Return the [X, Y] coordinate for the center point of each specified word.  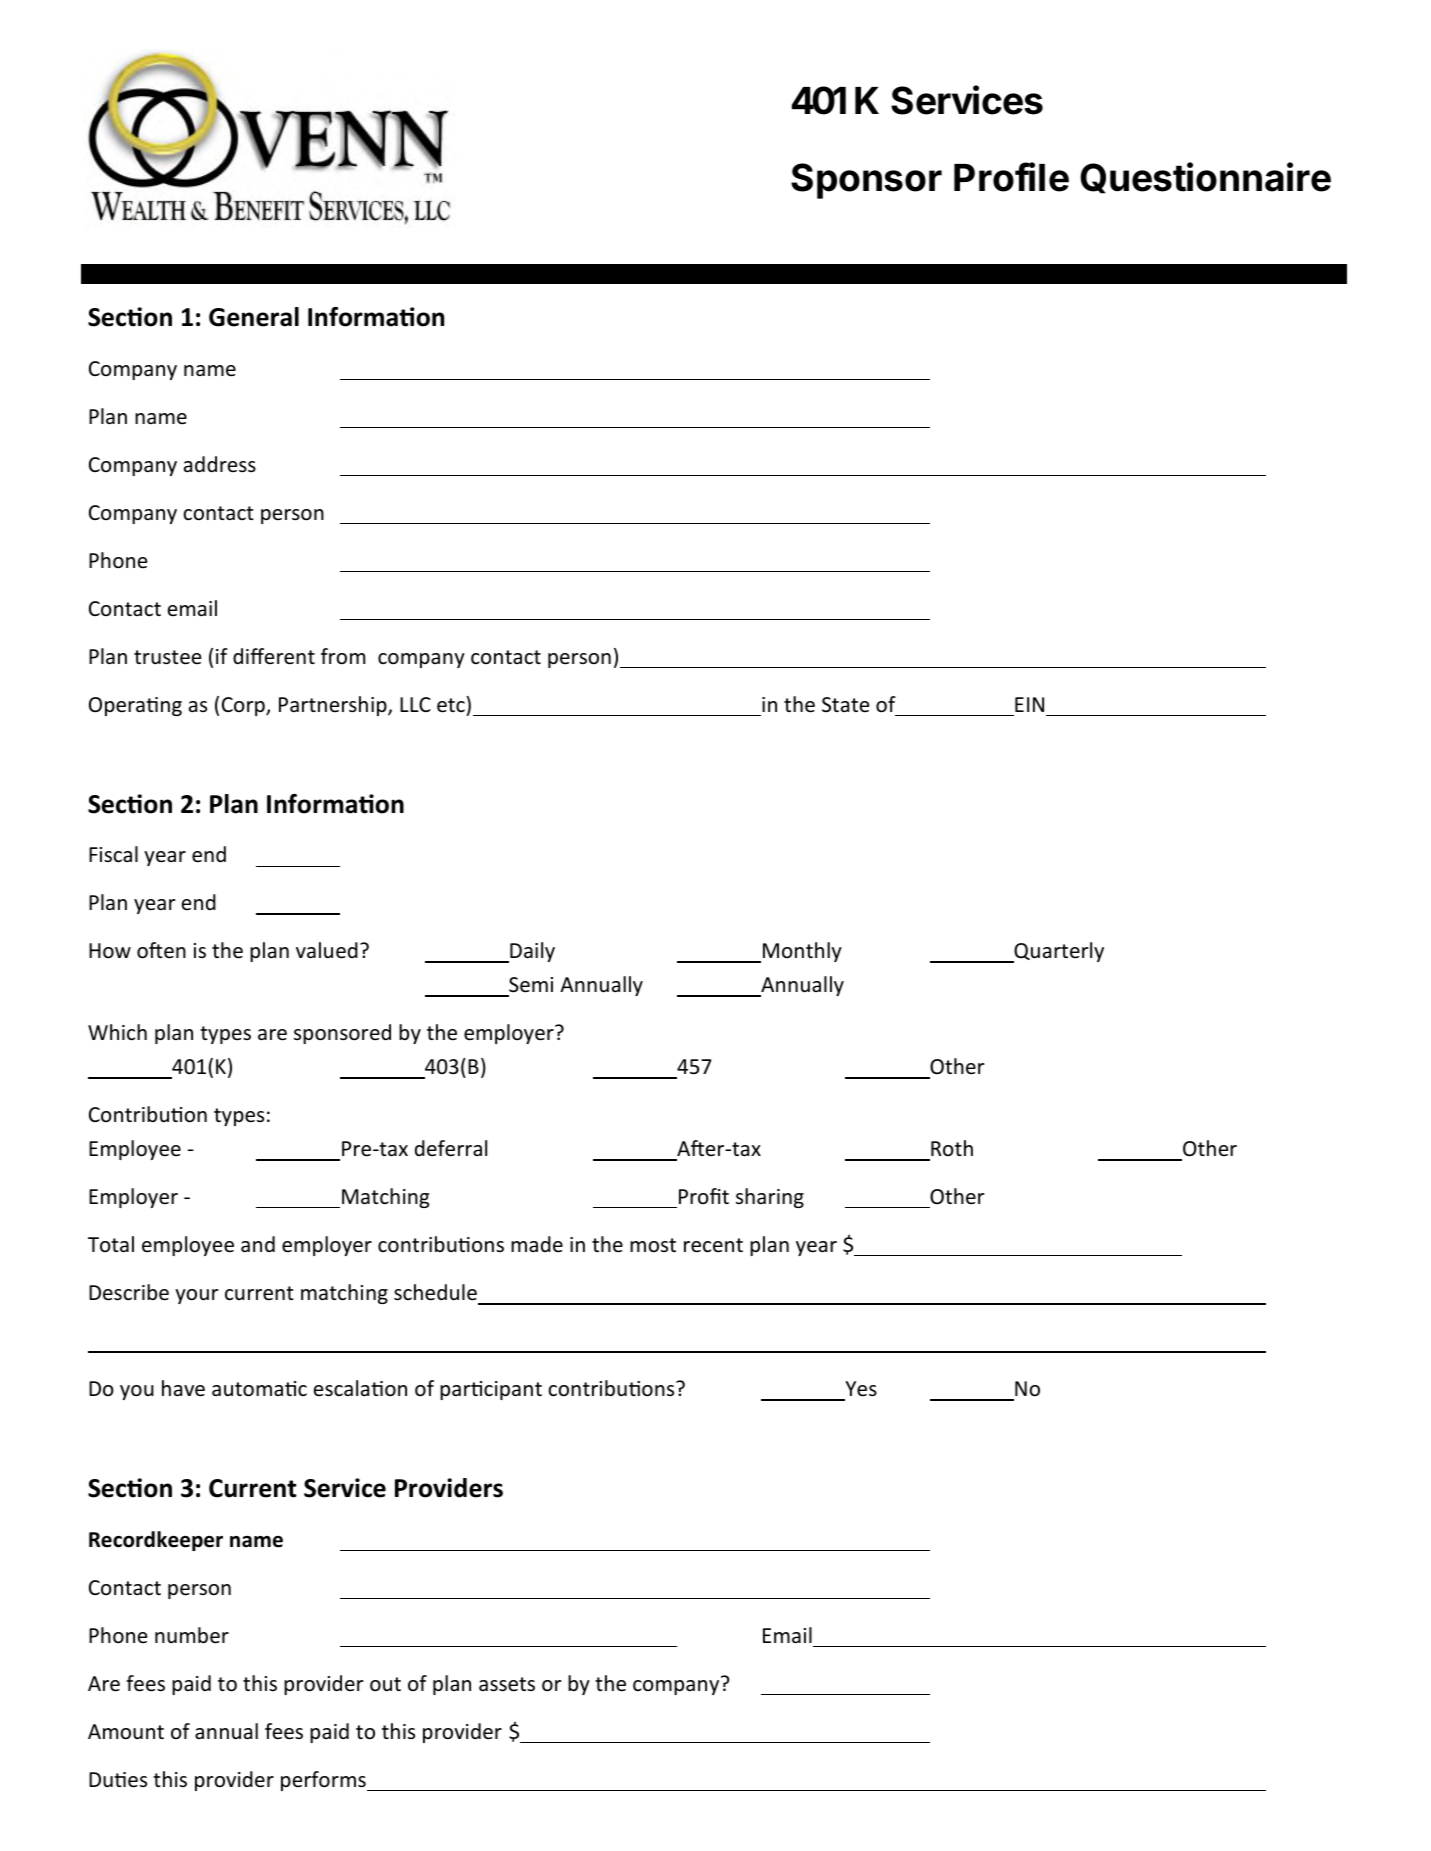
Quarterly [1058, 952]
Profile [1011, 177]
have [183, 1388]
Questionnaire [1205, 178]
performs [324, 1781]
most [653, 1245]
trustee [167, 657]
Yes [861, 1389]
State [845, 705]
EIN [1029, 704]
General [254, 317]
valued [327, 950]
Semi [531, 985]
